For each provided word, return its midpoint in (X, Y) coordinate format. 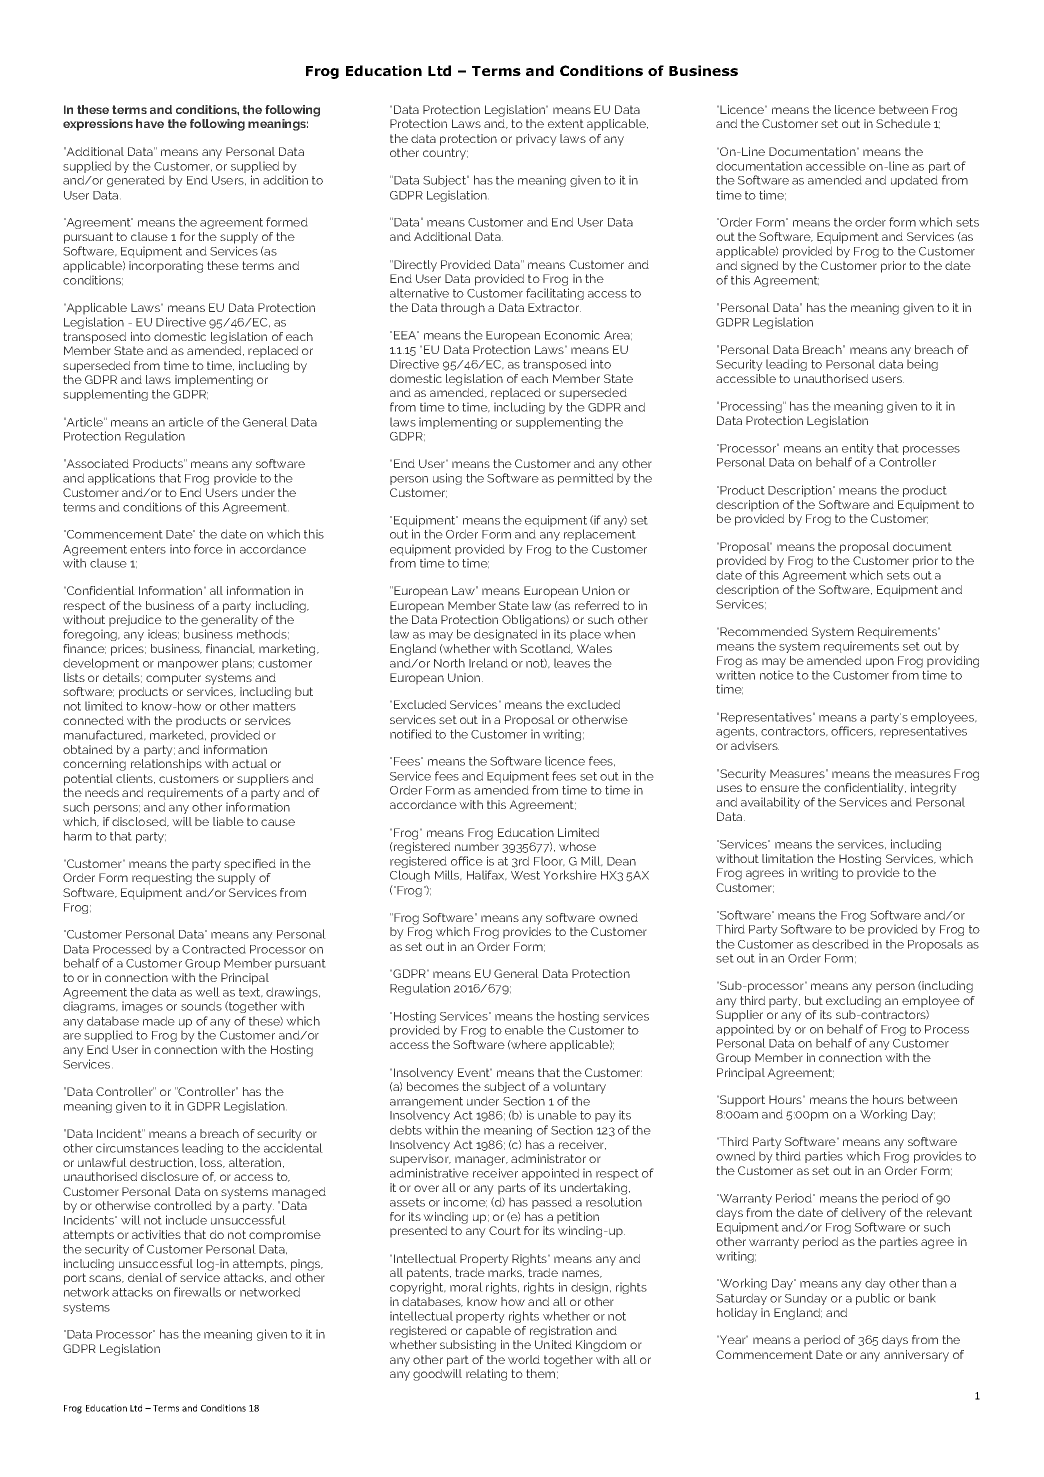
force (208, 549)
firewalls (197, 1292)
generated (136, 181)
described (840, 944)
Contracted (214, 949)
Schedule (903, 123)
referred (597, 605)
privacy (536, 140)
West (525, 875)
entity (858, 450)
